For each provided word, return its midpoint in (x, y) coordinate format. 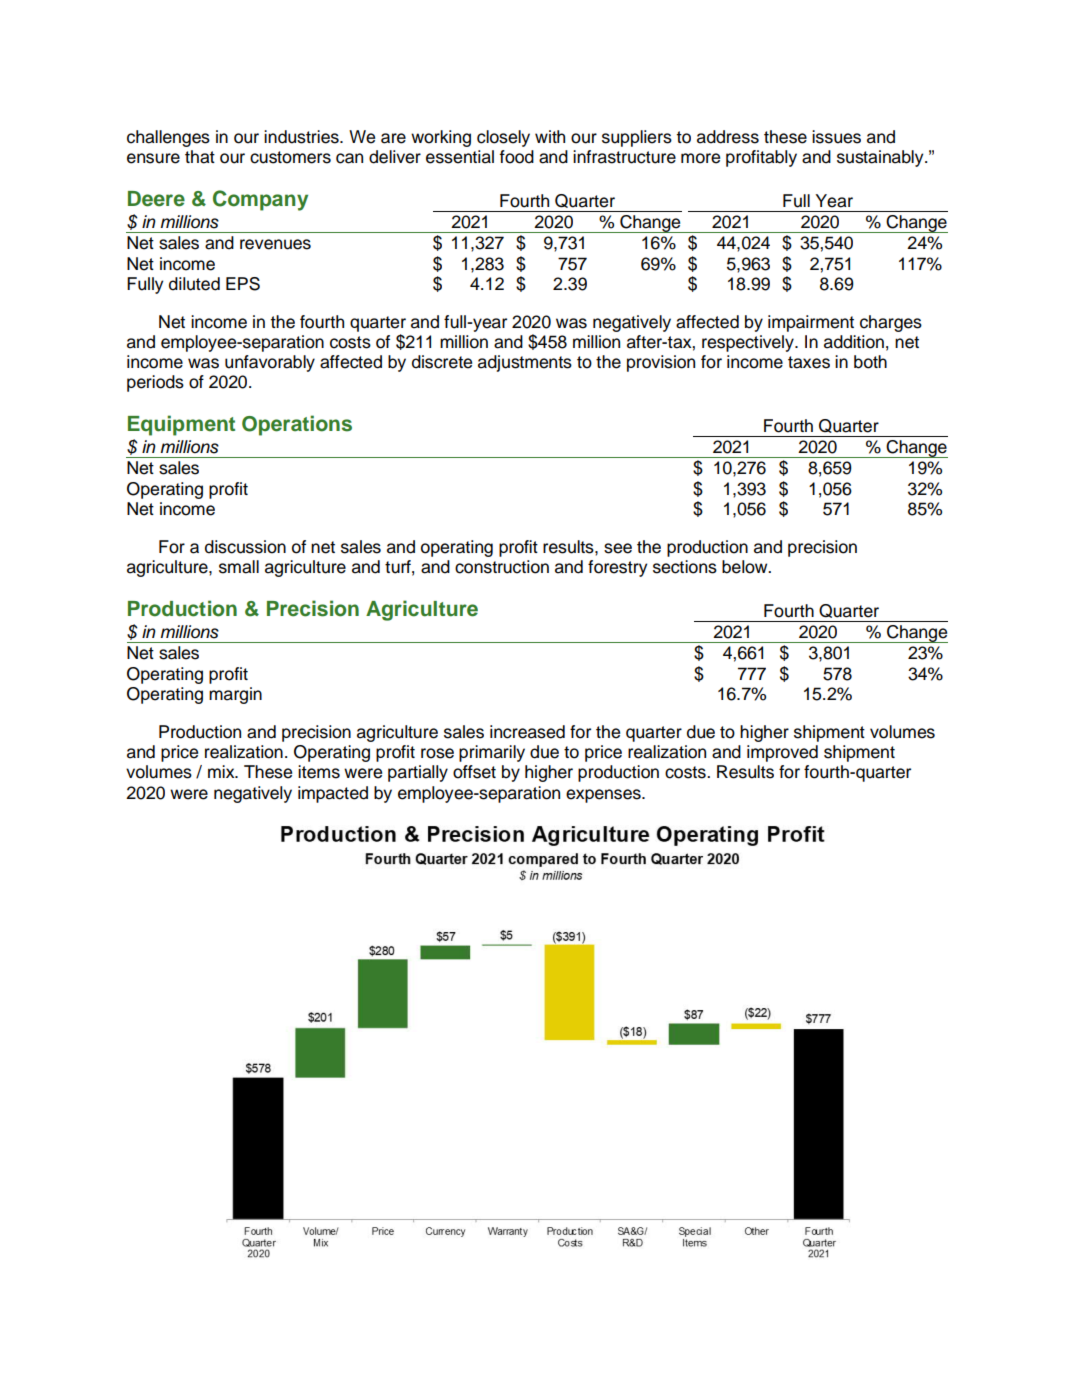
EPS (243, 284)
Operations (297, 425)
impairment (811, 323)
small (239, 567)
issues (836, 137)
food (516, 157)
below (746, 567)
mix (222, 771)
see (618, 548)
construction (502, 567)
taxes (809, 362)
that (200, 157)
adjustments (525, 363)
